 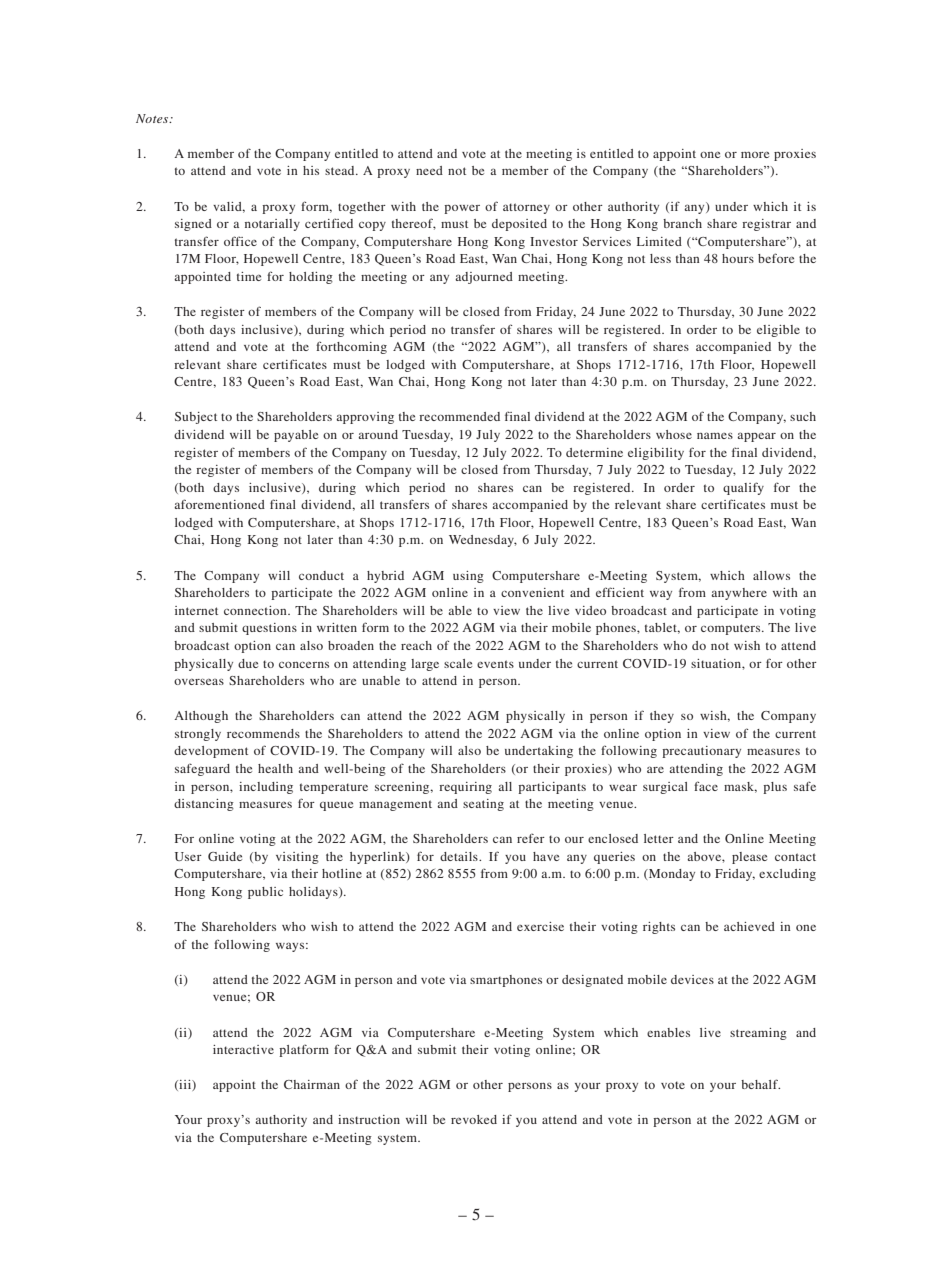 I want to click on more, so click(x=755, y=155).
